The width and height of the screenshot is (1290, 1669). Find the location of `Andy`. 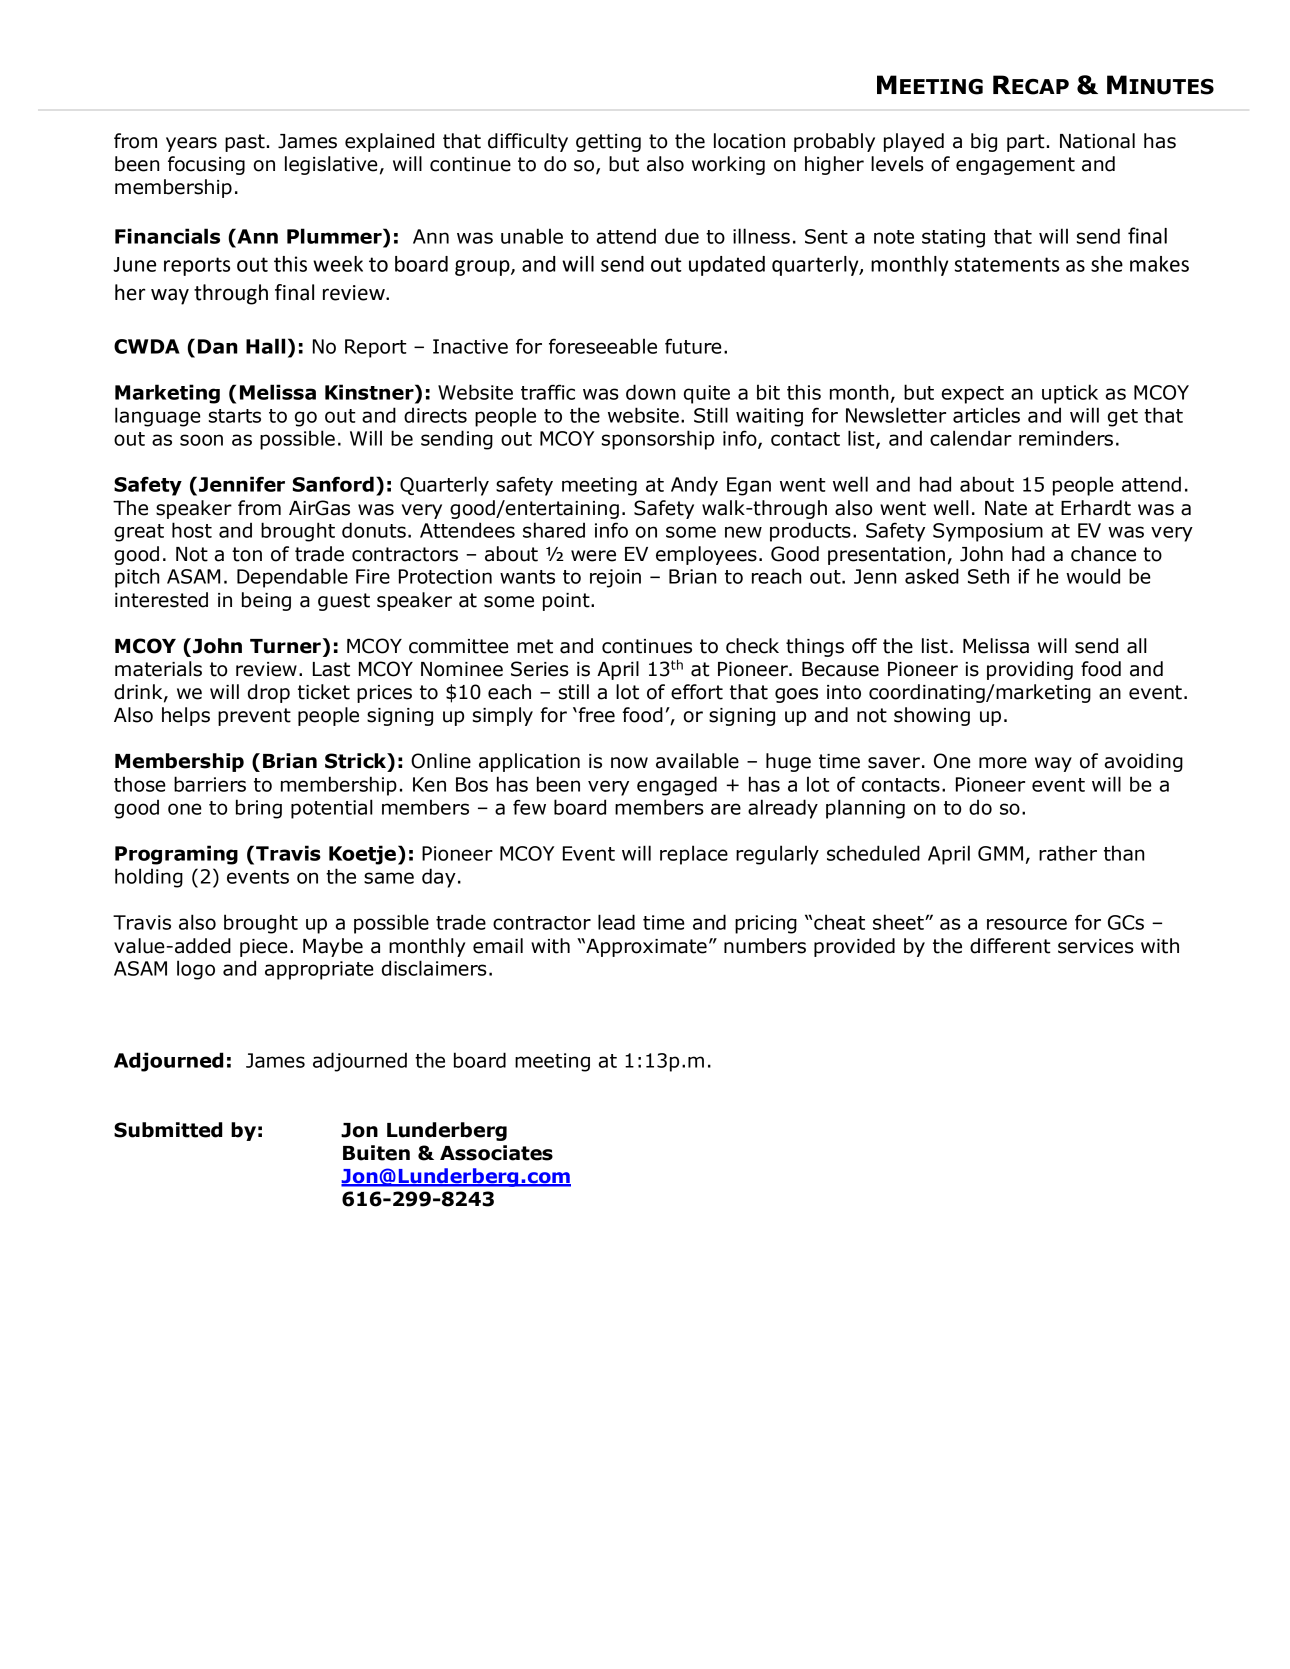

Andy is located at coordinates (694, 486).
